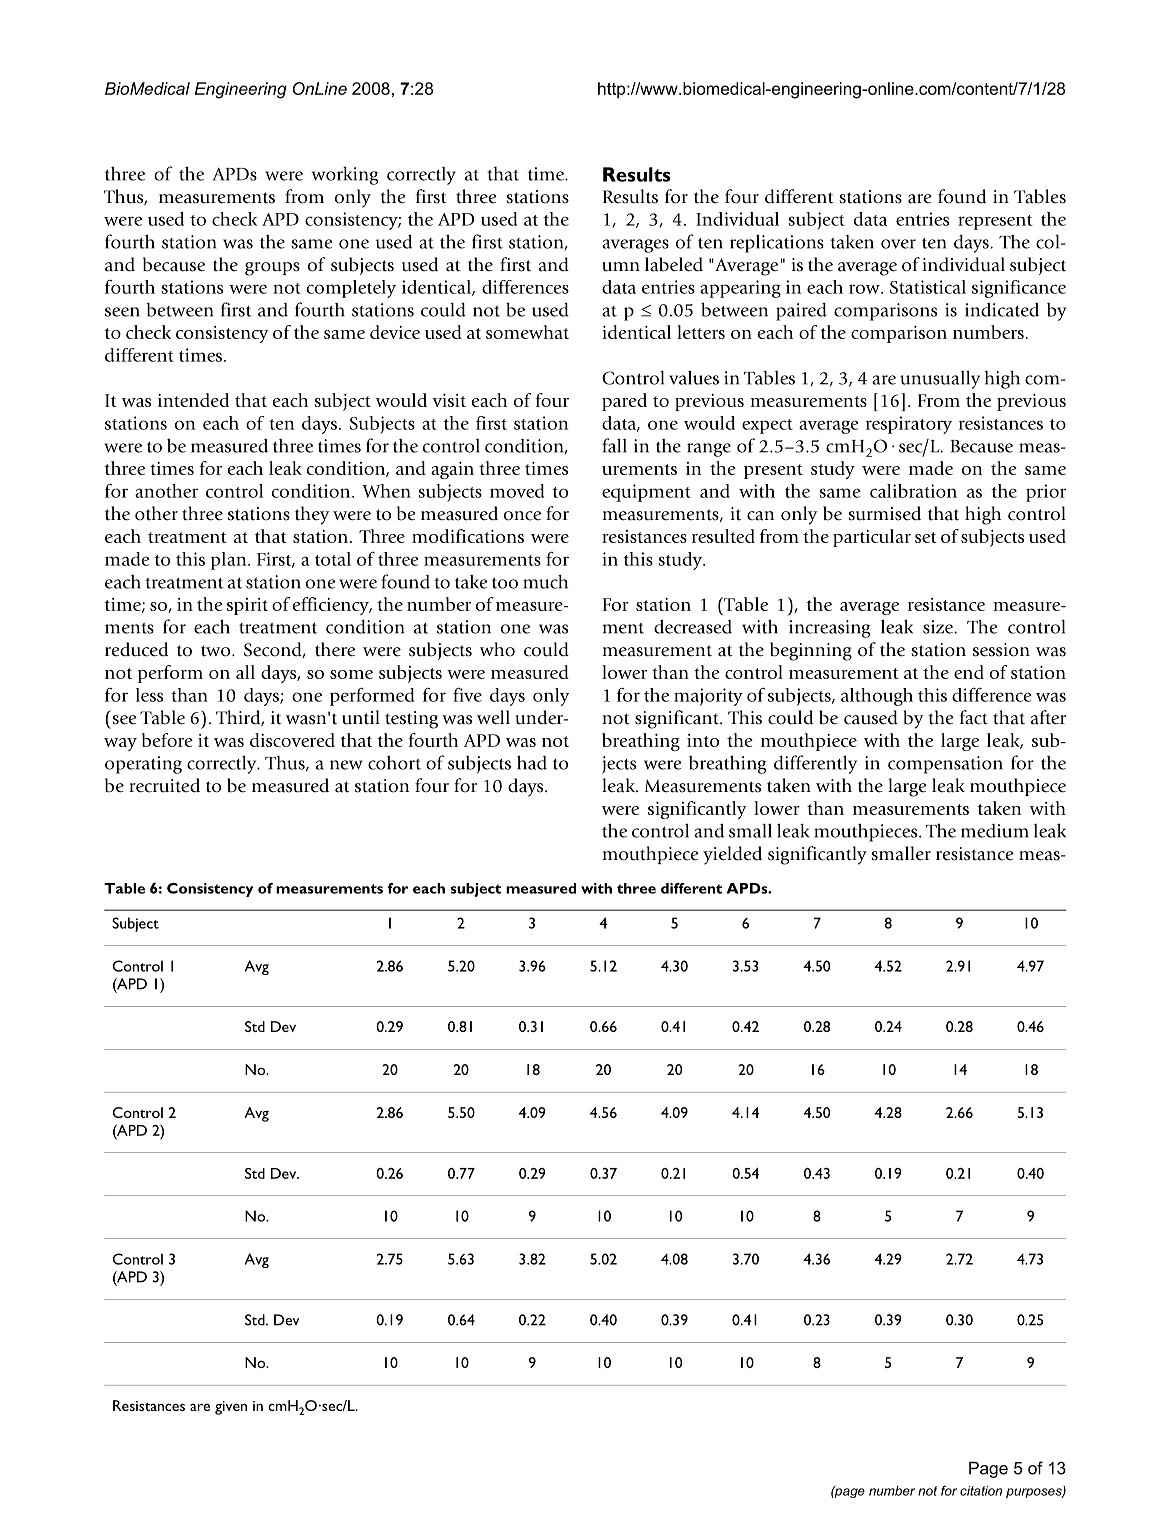  I want to click on citation, so click(981, 1491).
